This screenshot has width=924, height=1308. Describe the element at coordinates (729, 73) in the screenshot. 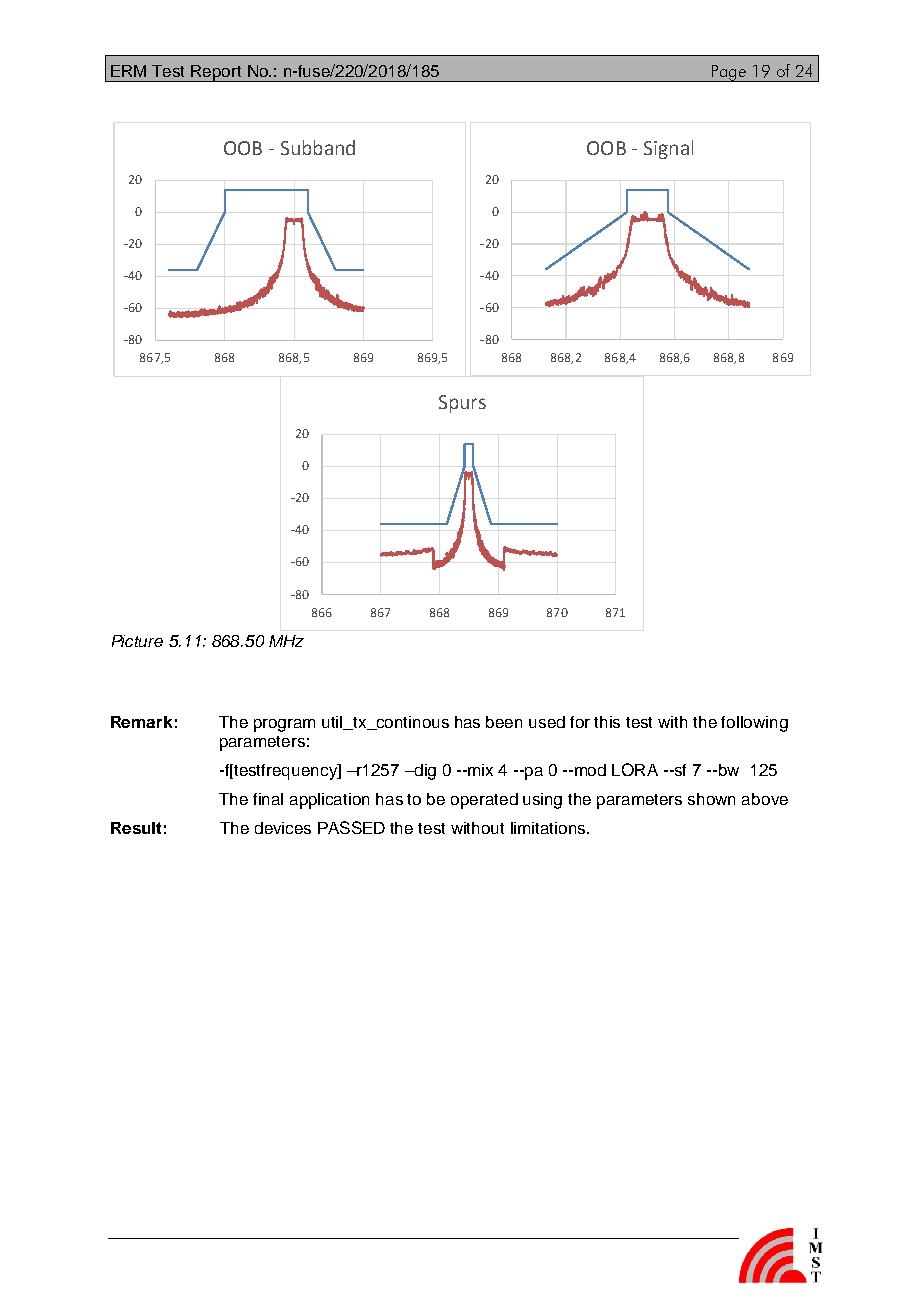

I see `Page` at that location.
